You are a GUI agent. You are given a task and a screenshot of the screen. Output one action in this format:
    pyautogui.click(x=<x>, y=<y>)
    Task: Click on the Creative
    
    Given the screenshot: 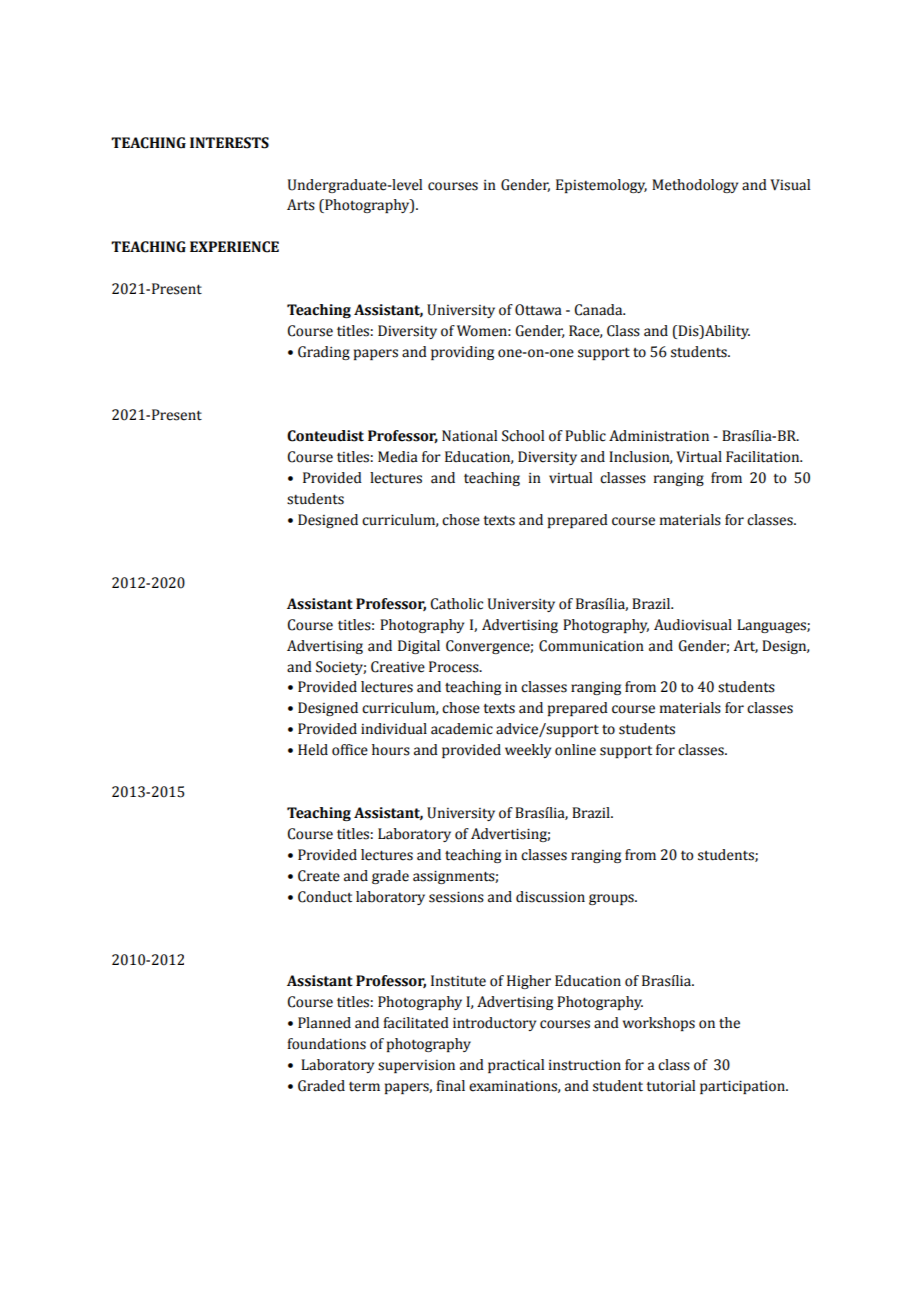 What is the action you would take?
    pyautogui.click(x=398, y=667)
